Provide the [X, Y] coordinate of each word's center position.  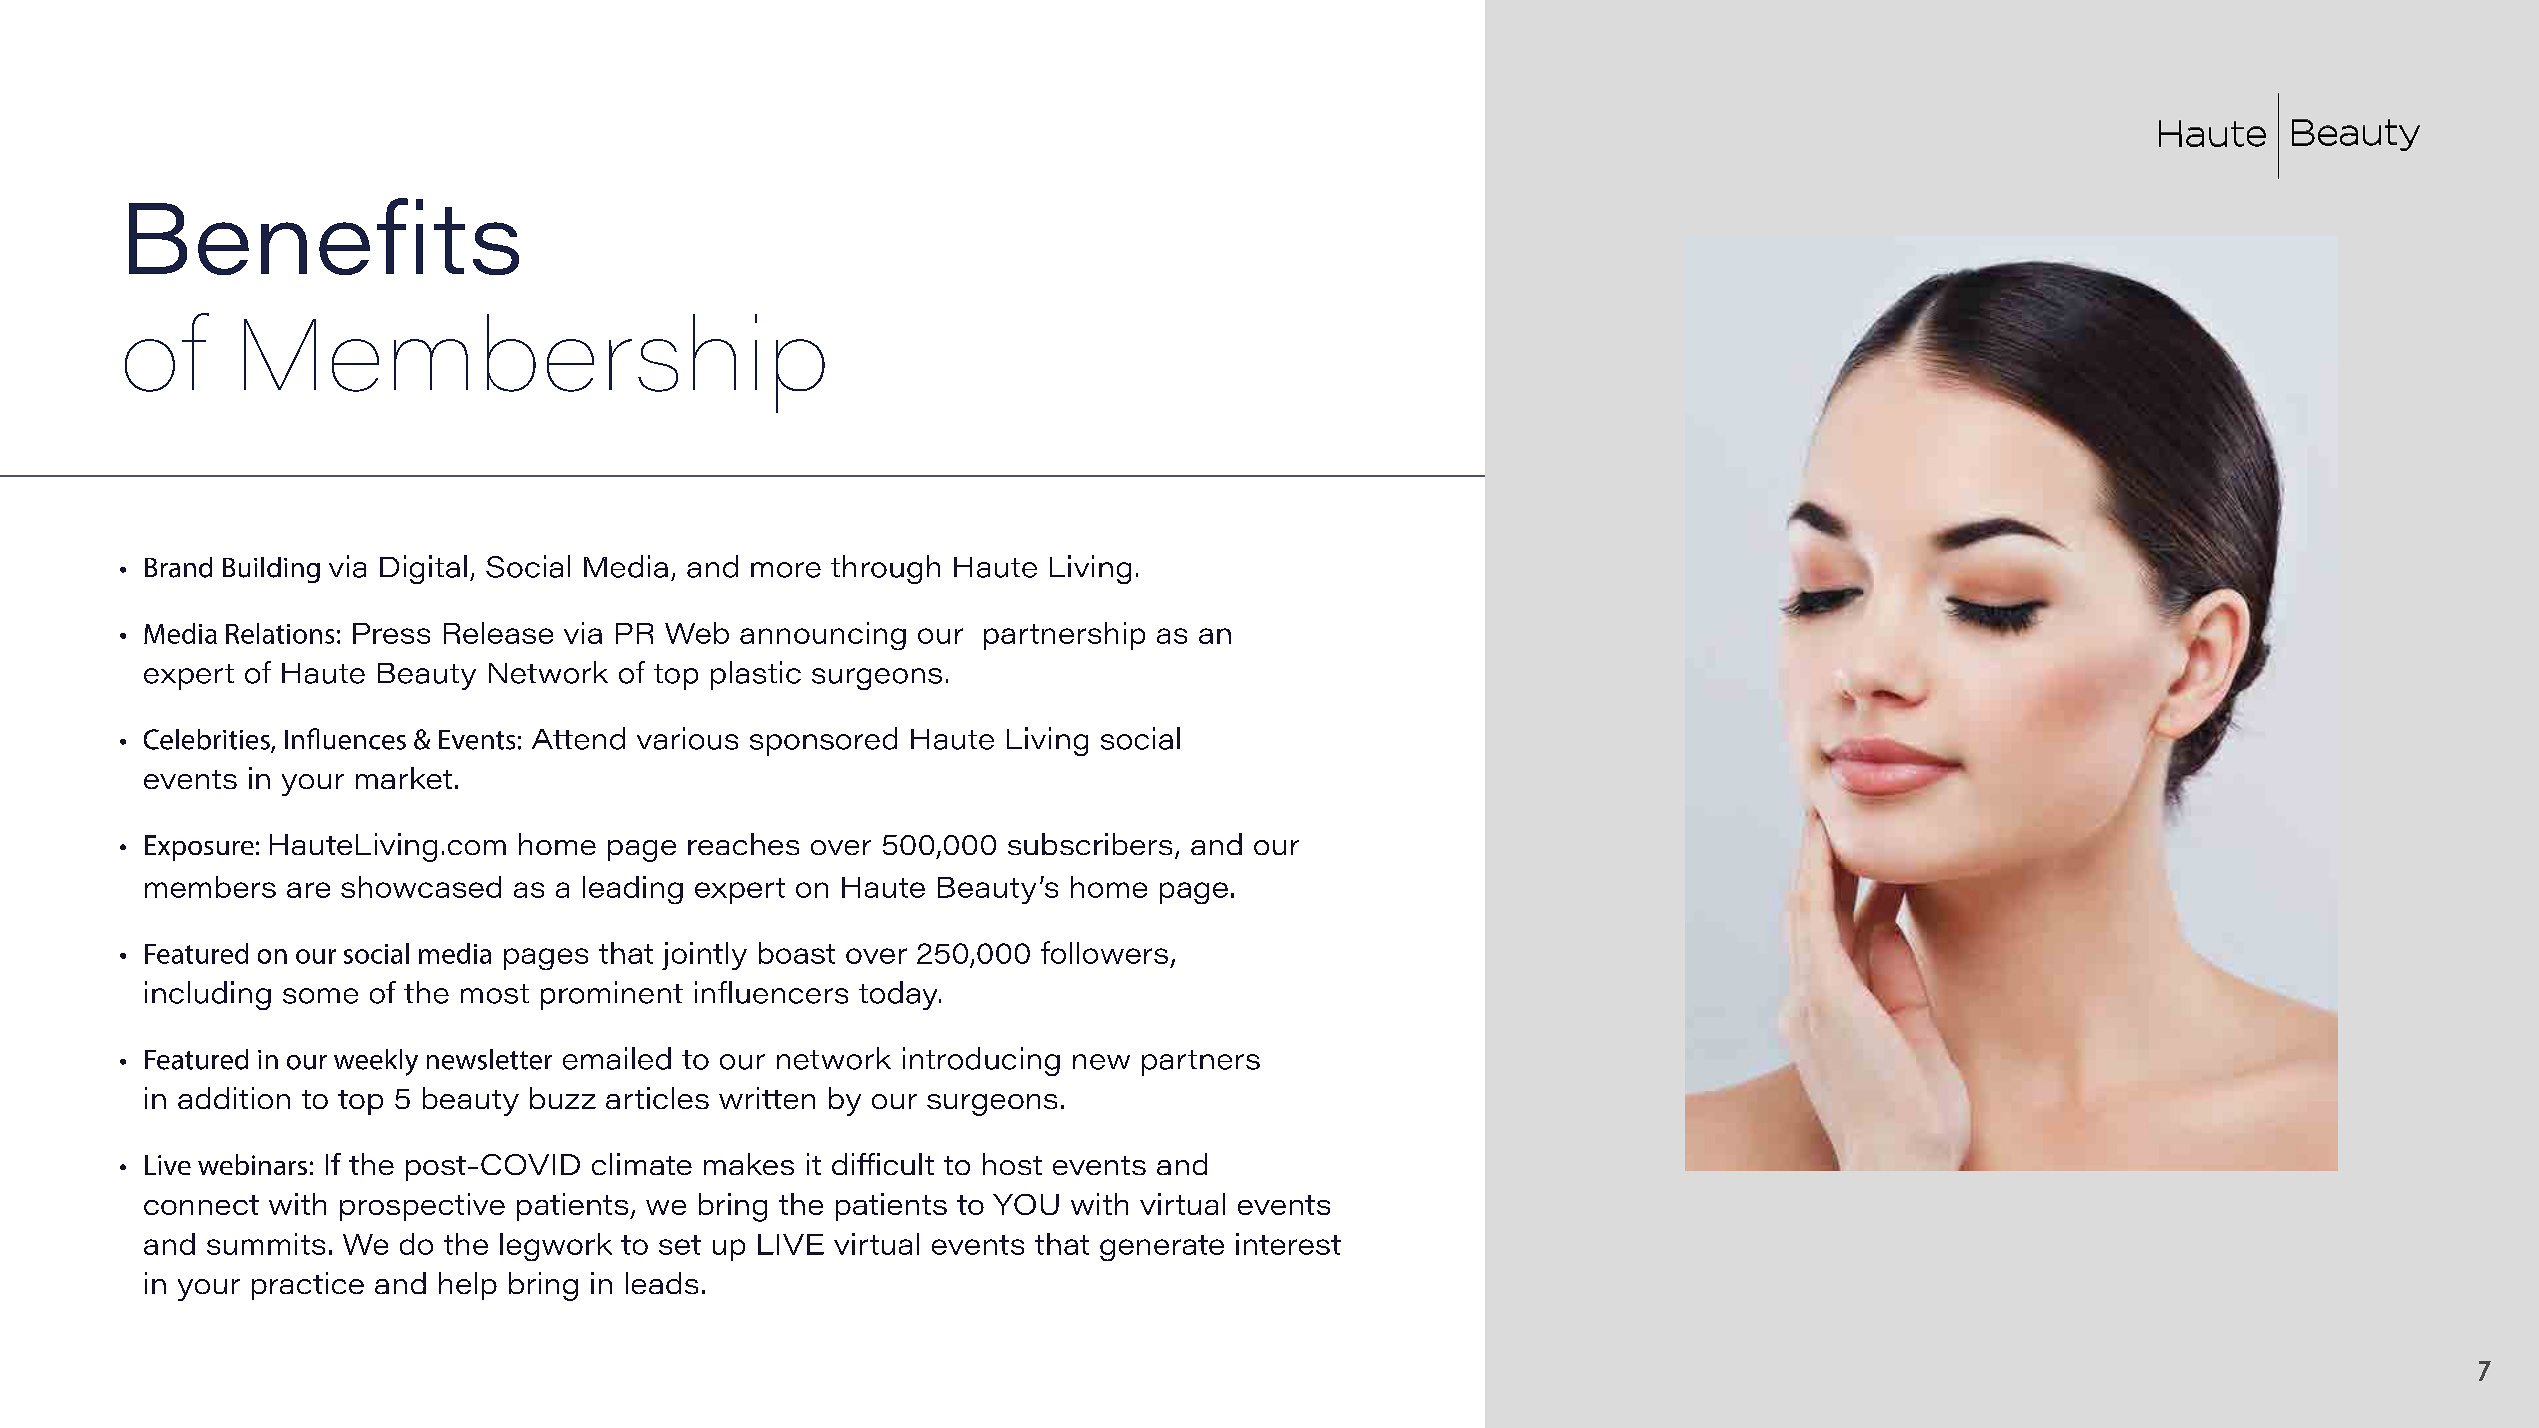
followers [1104, 952]
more [786, 570]
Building [271, 570]
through [885, 569]
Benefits [324, 236]
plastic [756, 675]
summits [266, 1244]
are [308, 890]
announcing [823, 636]
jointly [704, 956]
